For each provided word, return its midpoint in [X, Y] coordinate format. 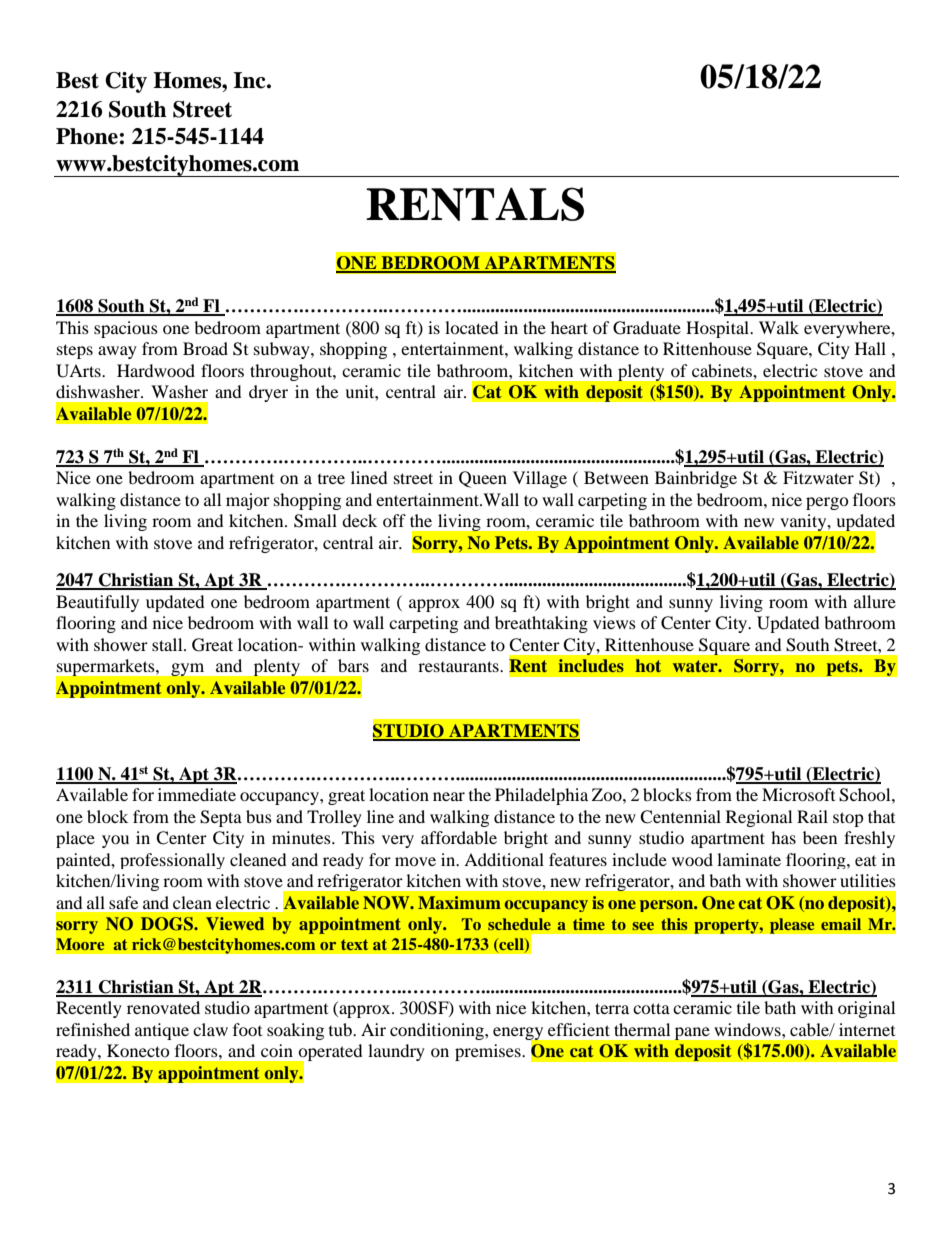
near [449, 796]
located [472, 327]
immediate [197, 794]
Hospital [719, 329]
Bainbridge [696, 479]
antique [162, 1031]
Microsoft [798, 794]
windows [748, 1029]
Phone [87, 136]
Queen [483, 479]
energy [519, 1034]
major [248, 501]
